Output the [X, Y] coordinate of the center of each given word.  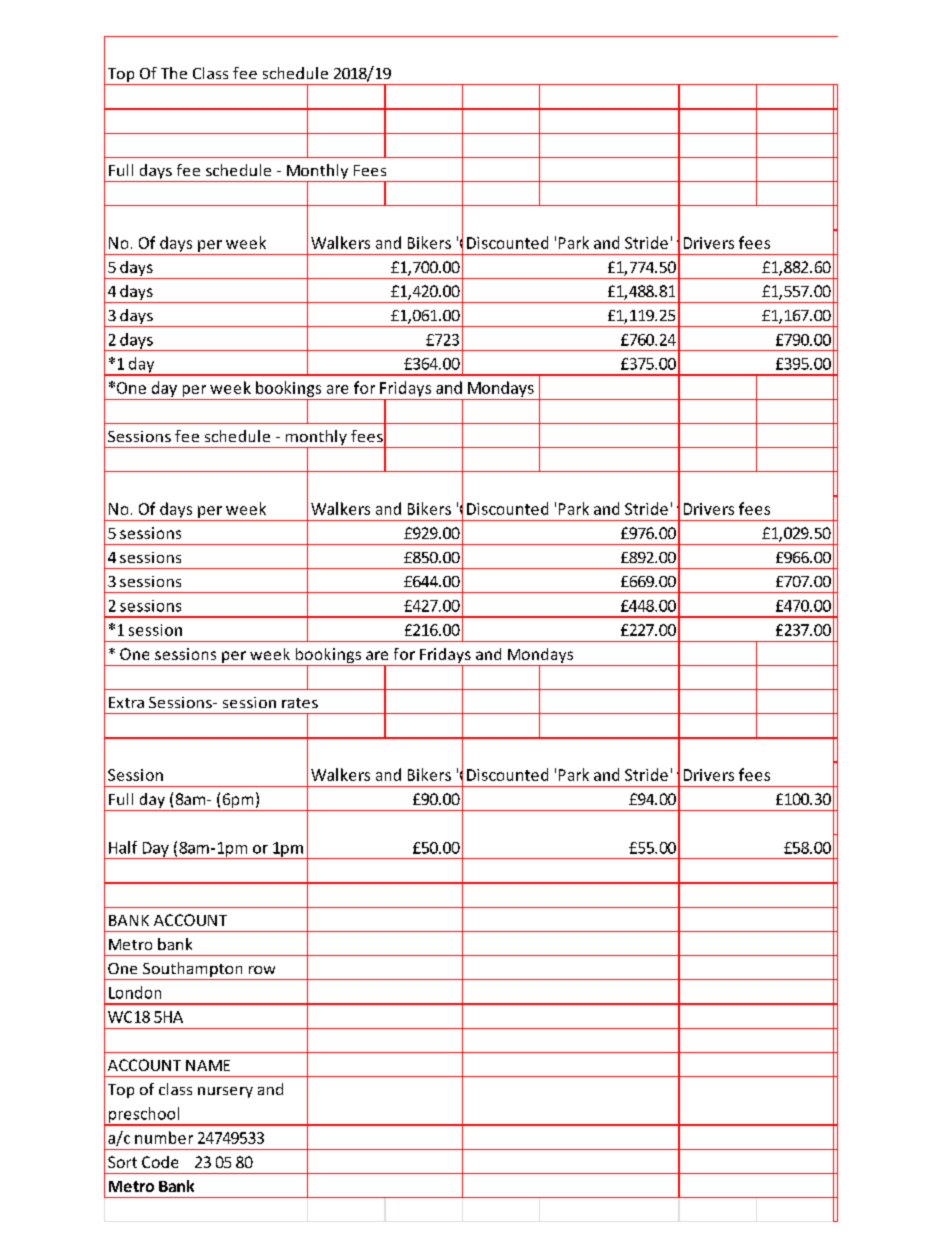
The [174, 73]
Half [123, 847]
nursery [225, 1092]
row [262, 970]
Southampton [193, 971]
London [135, 992]
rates [300, 703]
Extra [126, 702]
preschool [143, 1116]
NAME [208, 1065]
